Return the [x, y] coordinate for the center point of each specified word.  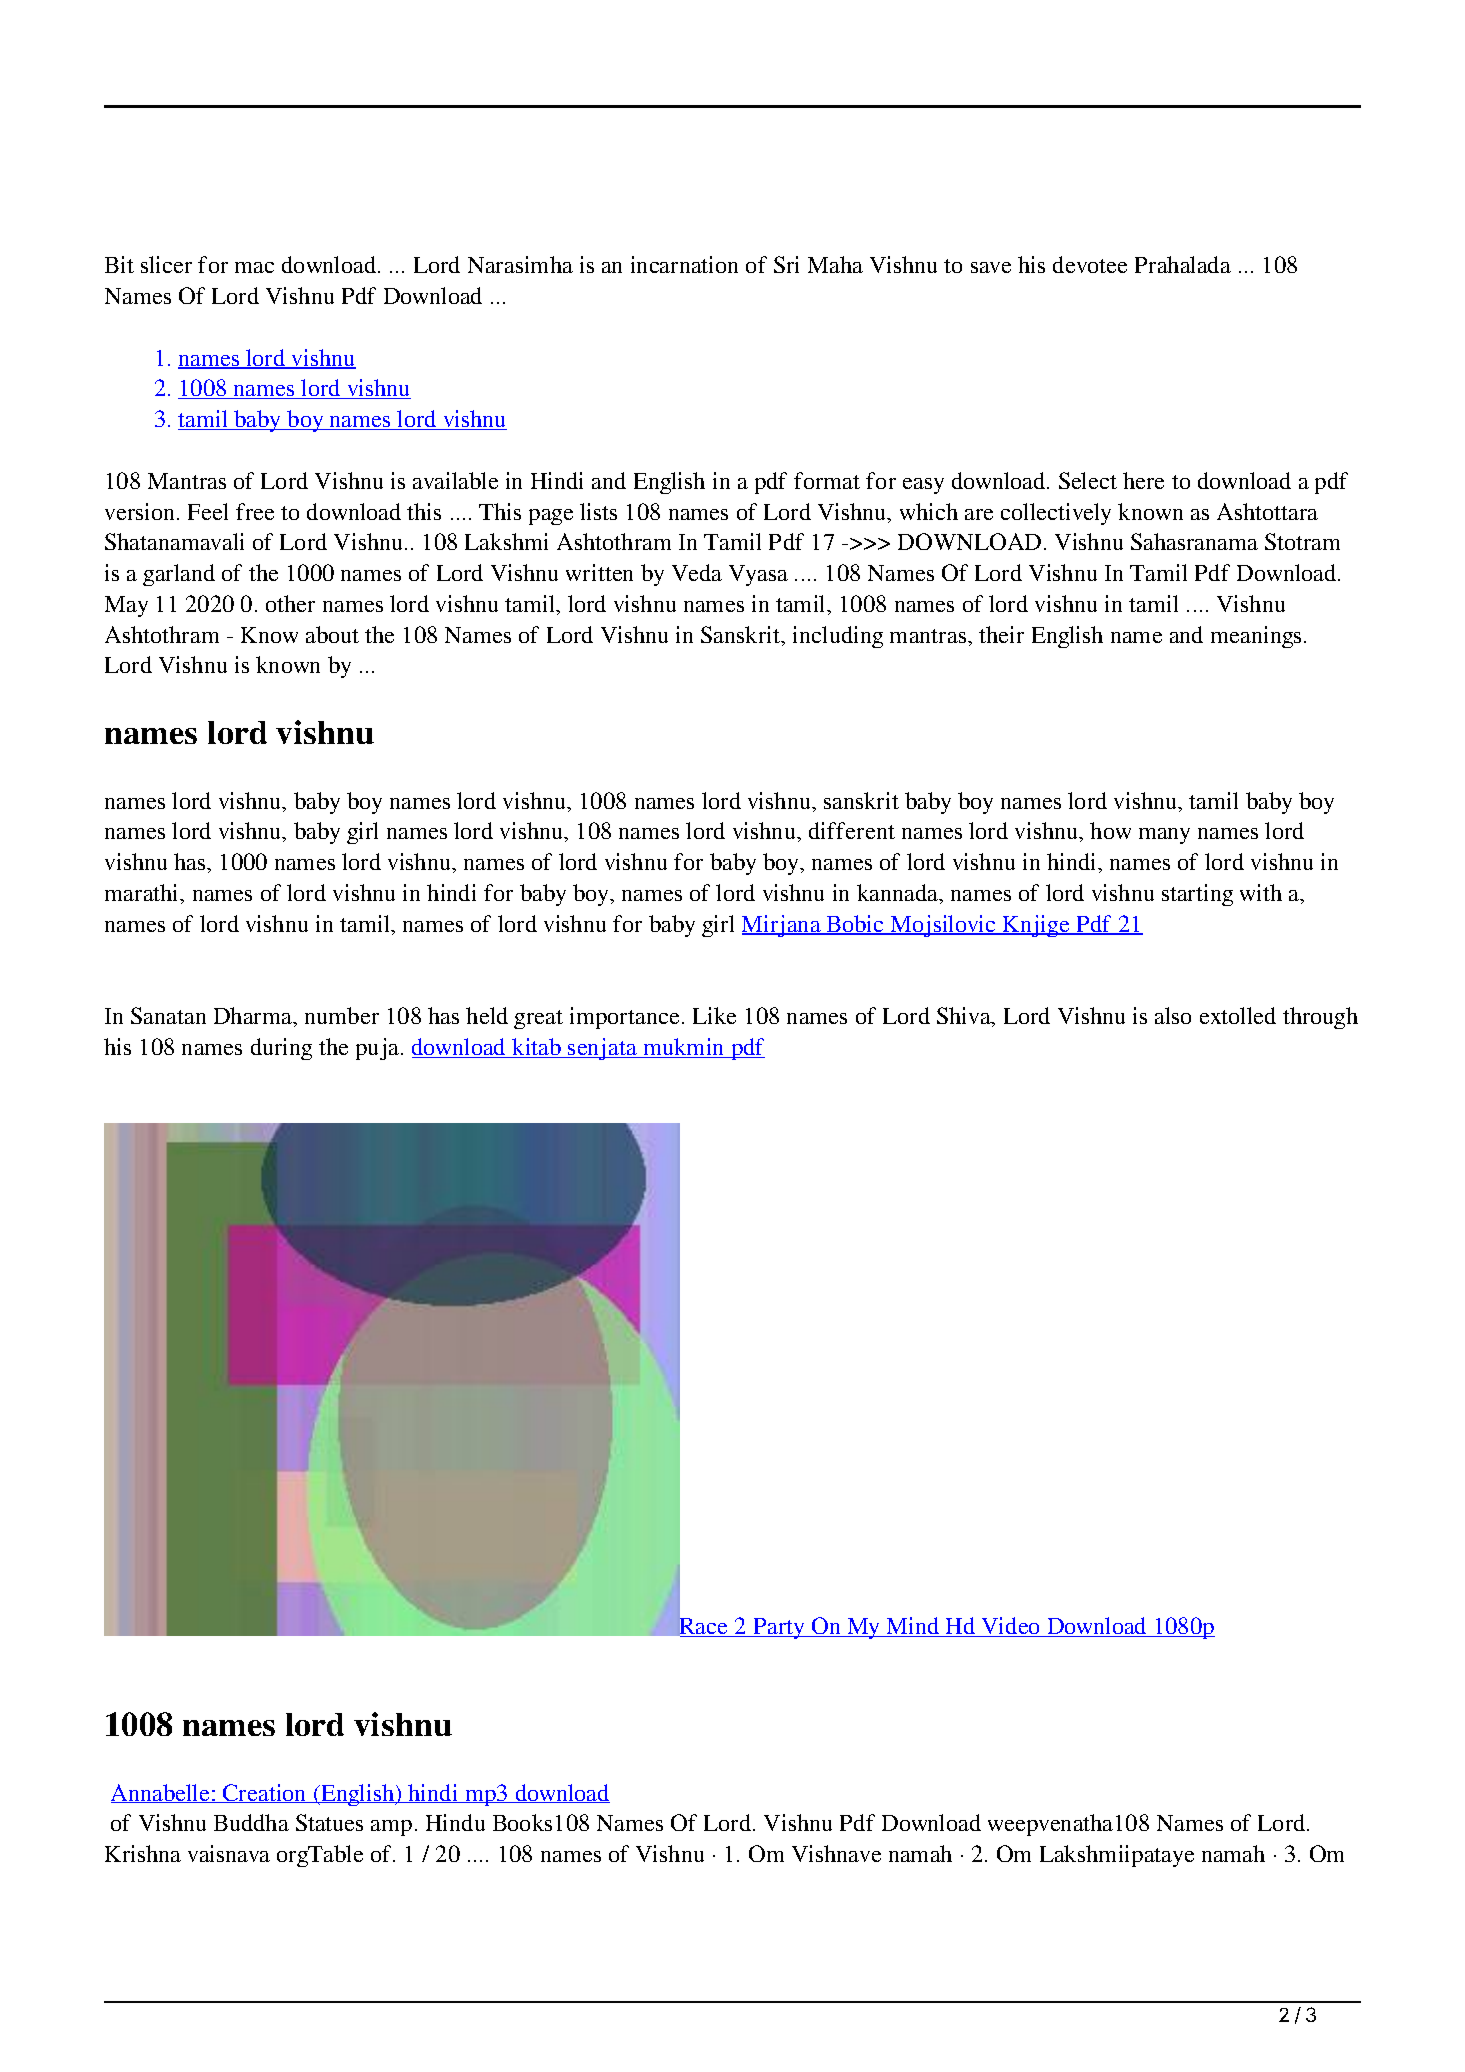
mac [254, 267]
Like [714, 1015]
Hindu [455, 1822]
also [1173, 1015]
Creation [265, 1793]
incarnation [684, 264]
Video [1011, 1627]
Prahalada [1183, 264]
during [281, 1049]
